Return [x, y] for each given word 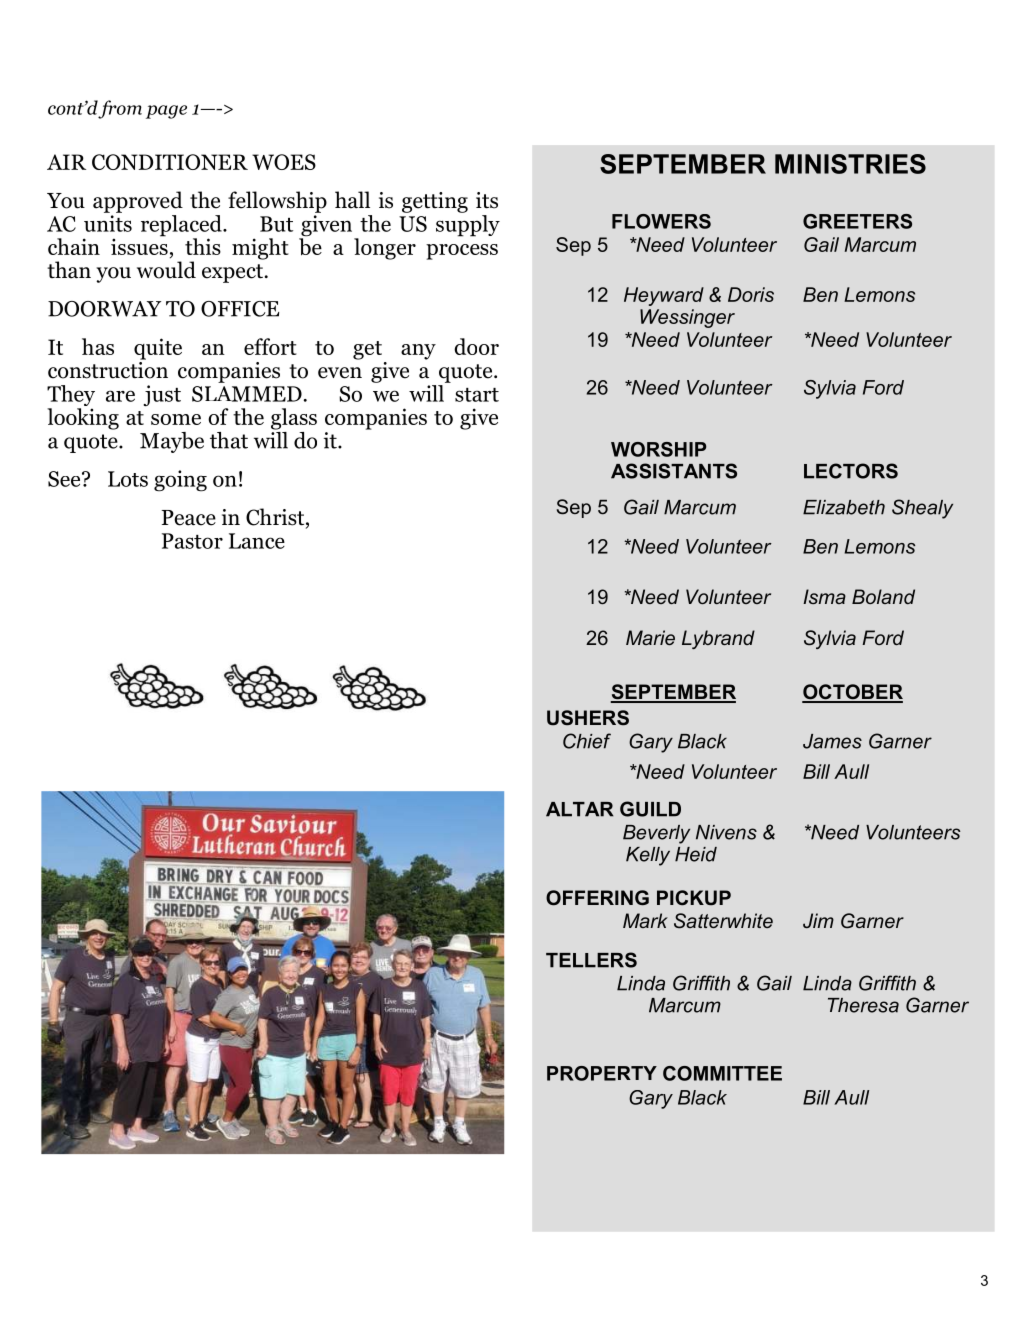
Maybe [172, 442]
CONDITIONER [170, 162]
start [477, 395]
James [832, 741]
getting [435, 202]
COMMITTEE [722, 1073]
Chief [587, 741]
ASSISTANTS [674, 471]
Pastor [192, 541]
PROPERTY [602, 1073]
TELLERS [591, 960]
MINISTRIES [850, 164]
